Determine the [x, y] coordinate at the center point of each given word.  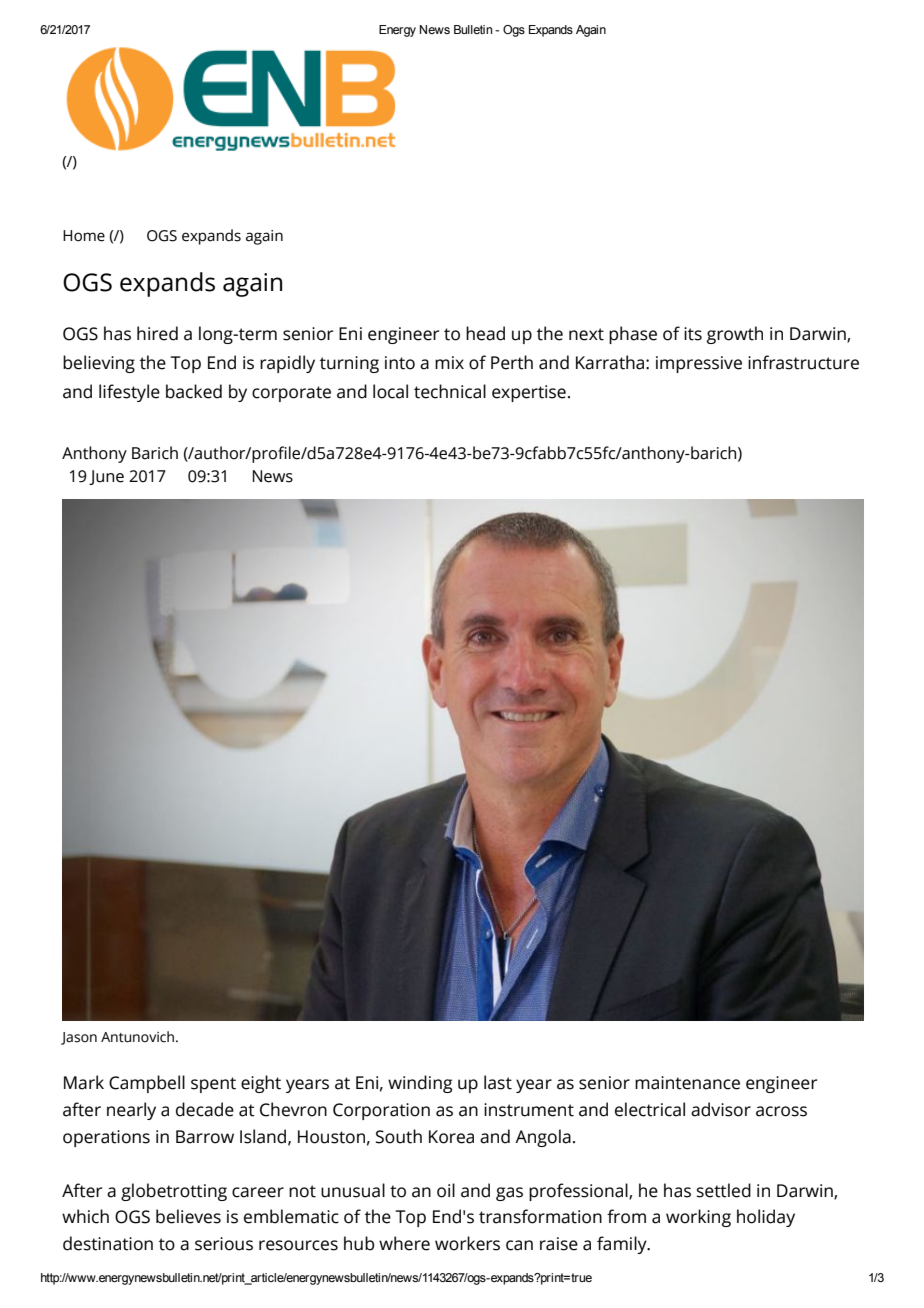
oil [446, 1190]
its [693, 334]
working [698, 1218]
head [485, 333]
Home [84, 236]
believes [188, 1216]
